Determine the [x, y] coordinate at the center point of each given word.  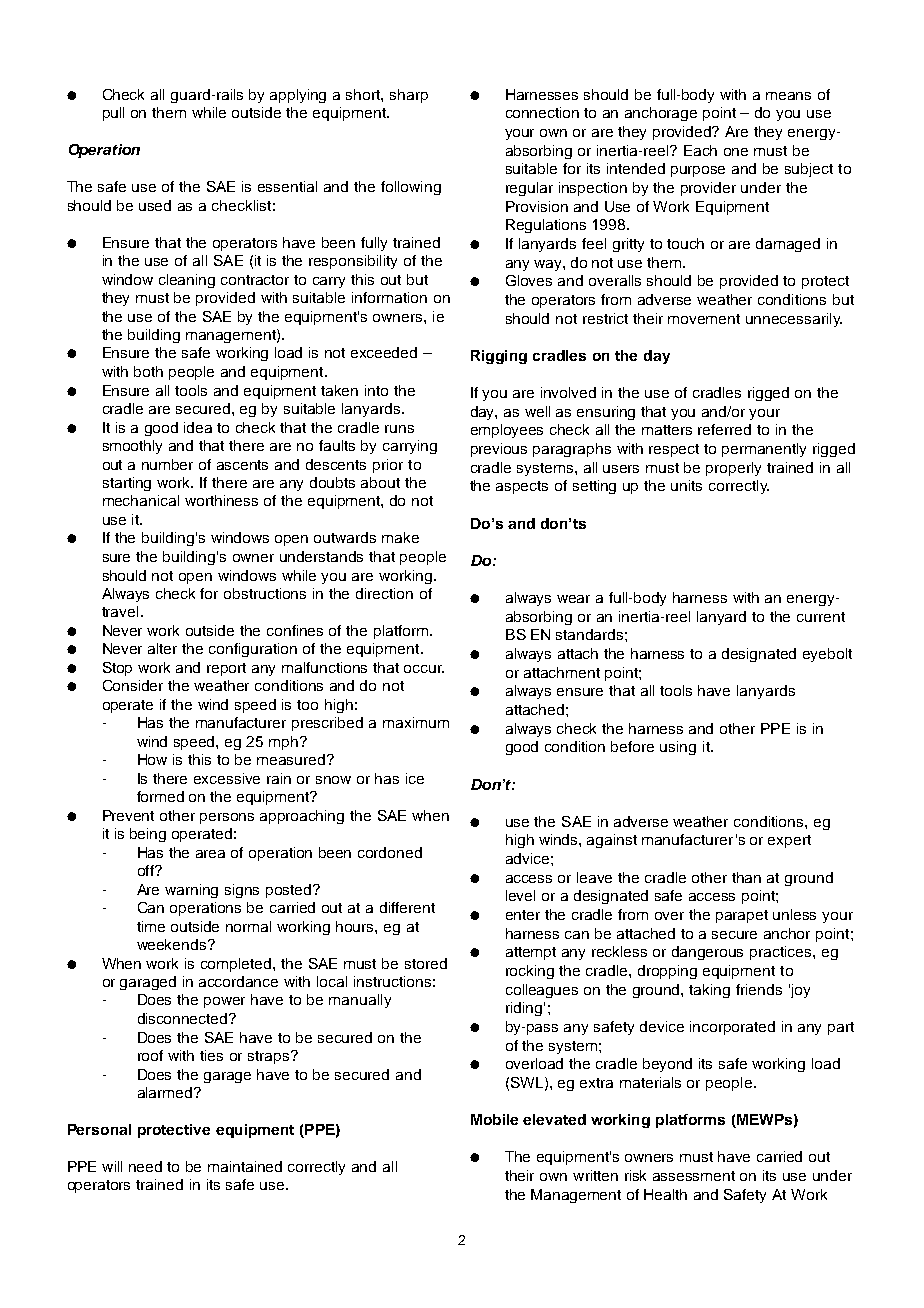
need [145, 1166]
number [167, 464]
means [788, 96]
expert [789, 841]
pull [113, 114]
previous [499, 450]
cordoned [390, 852]
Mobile [494, 1119]
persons [227, 818]
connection [542, 112]
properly [733, 469]
